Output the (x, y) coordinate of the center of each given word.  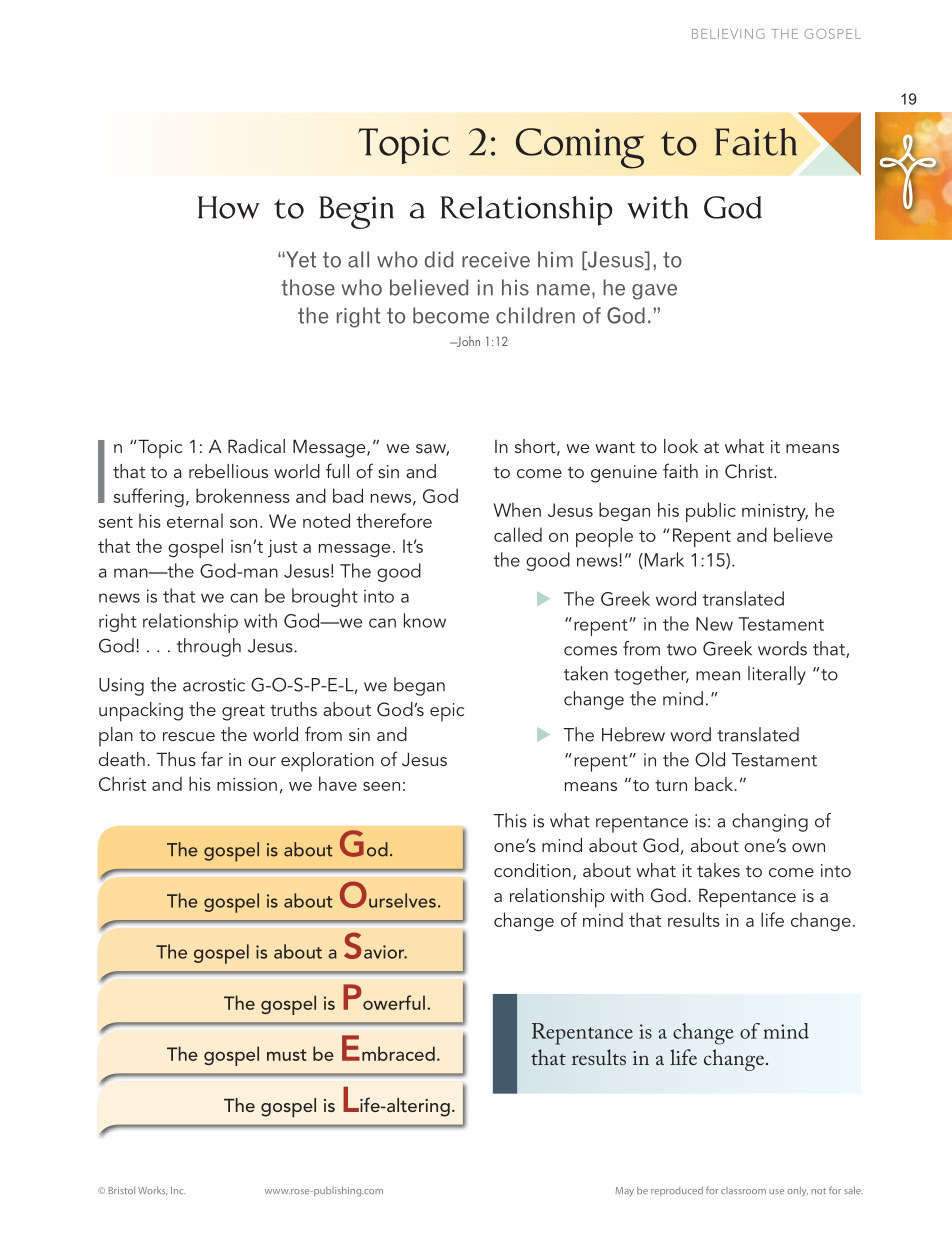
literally (777, 675)
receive (496, 260)
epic (447, 712)
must (287, 1055)
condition (532, 870)
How (229, 207)
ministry (775, 512)
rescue (189, 736)
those (308, 287)
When (517, 509)
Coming (580, 148)
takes (718, 870)
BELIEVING (728, 34)
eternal (195, 520)
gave (654, 292)
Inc (178, 1190)
